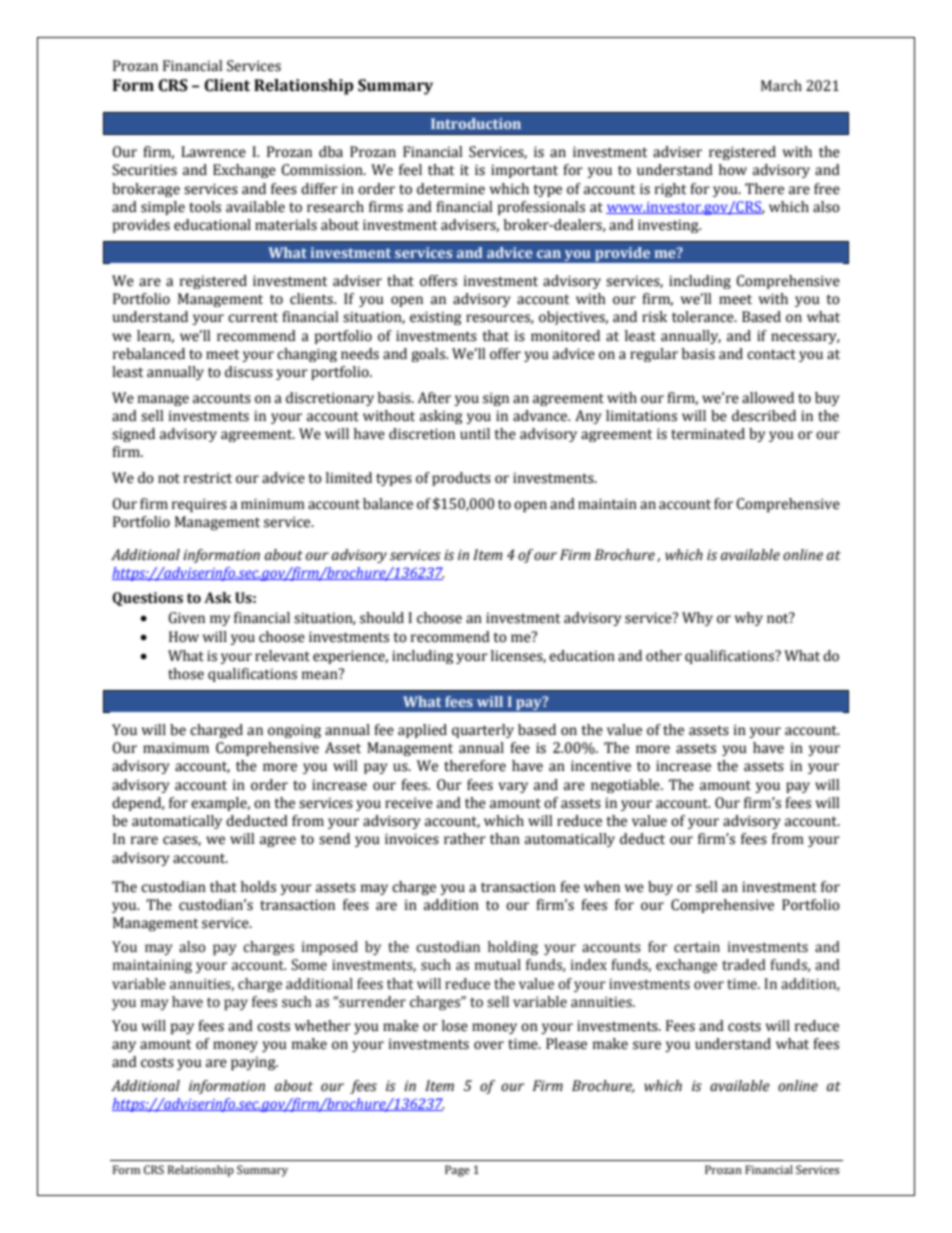  What do you see at coordinates (781, 86) in the screenshot?
I see `March` at bounding box center [781, 86].
